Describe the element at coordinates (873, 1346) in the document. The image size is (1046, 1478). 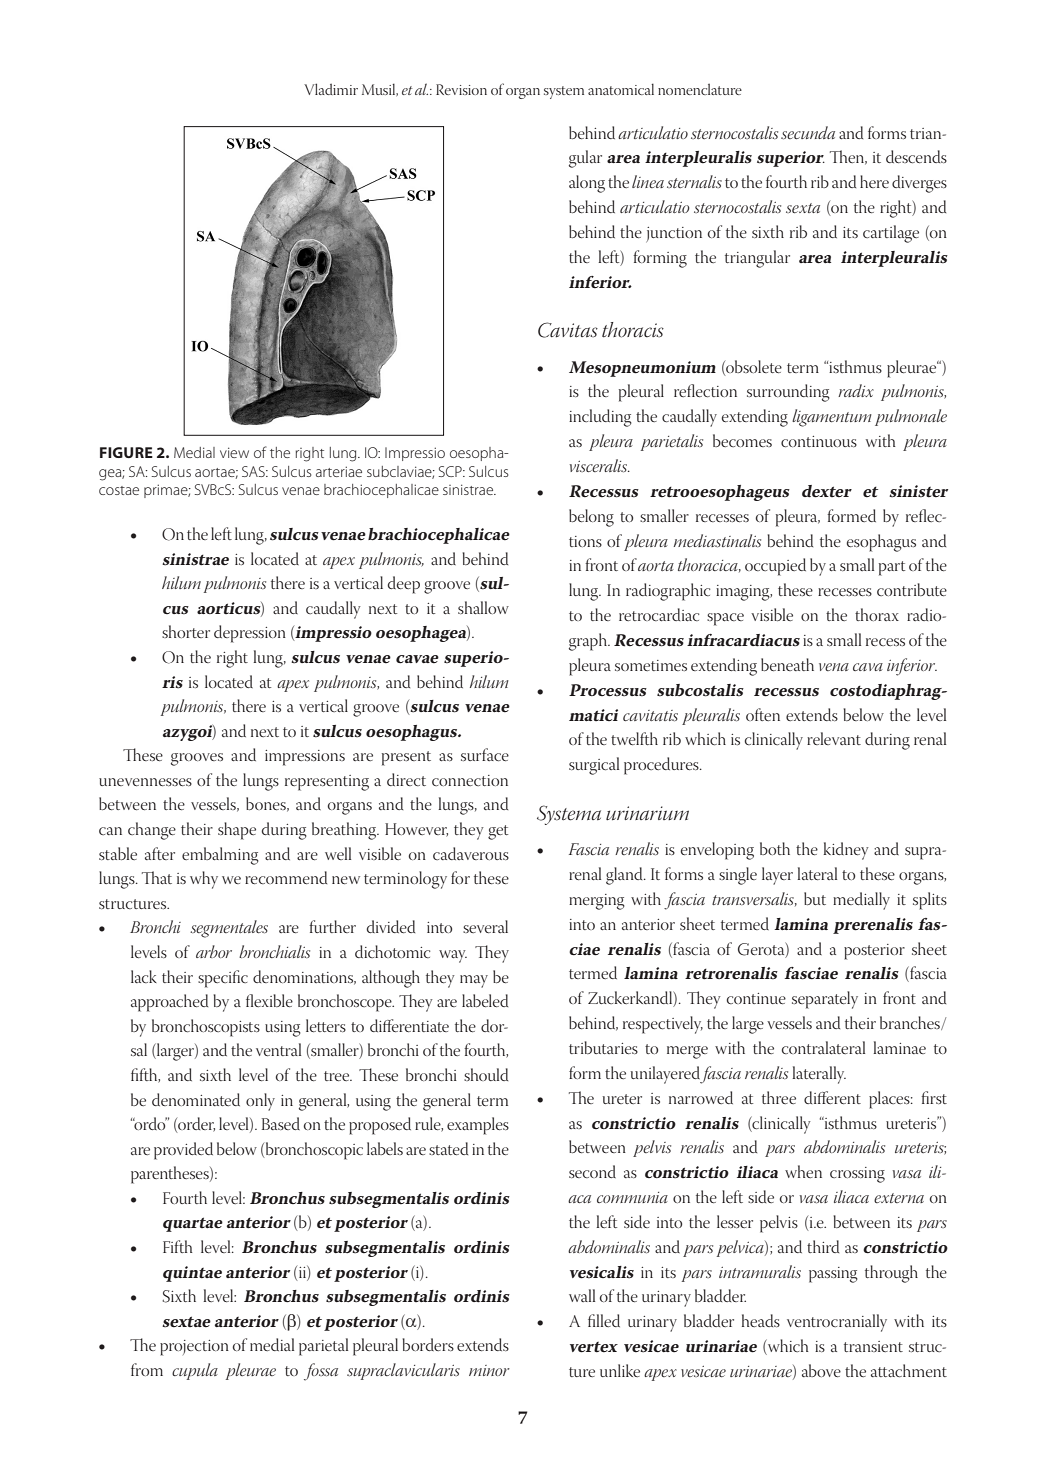
I see `transient` at that location.
